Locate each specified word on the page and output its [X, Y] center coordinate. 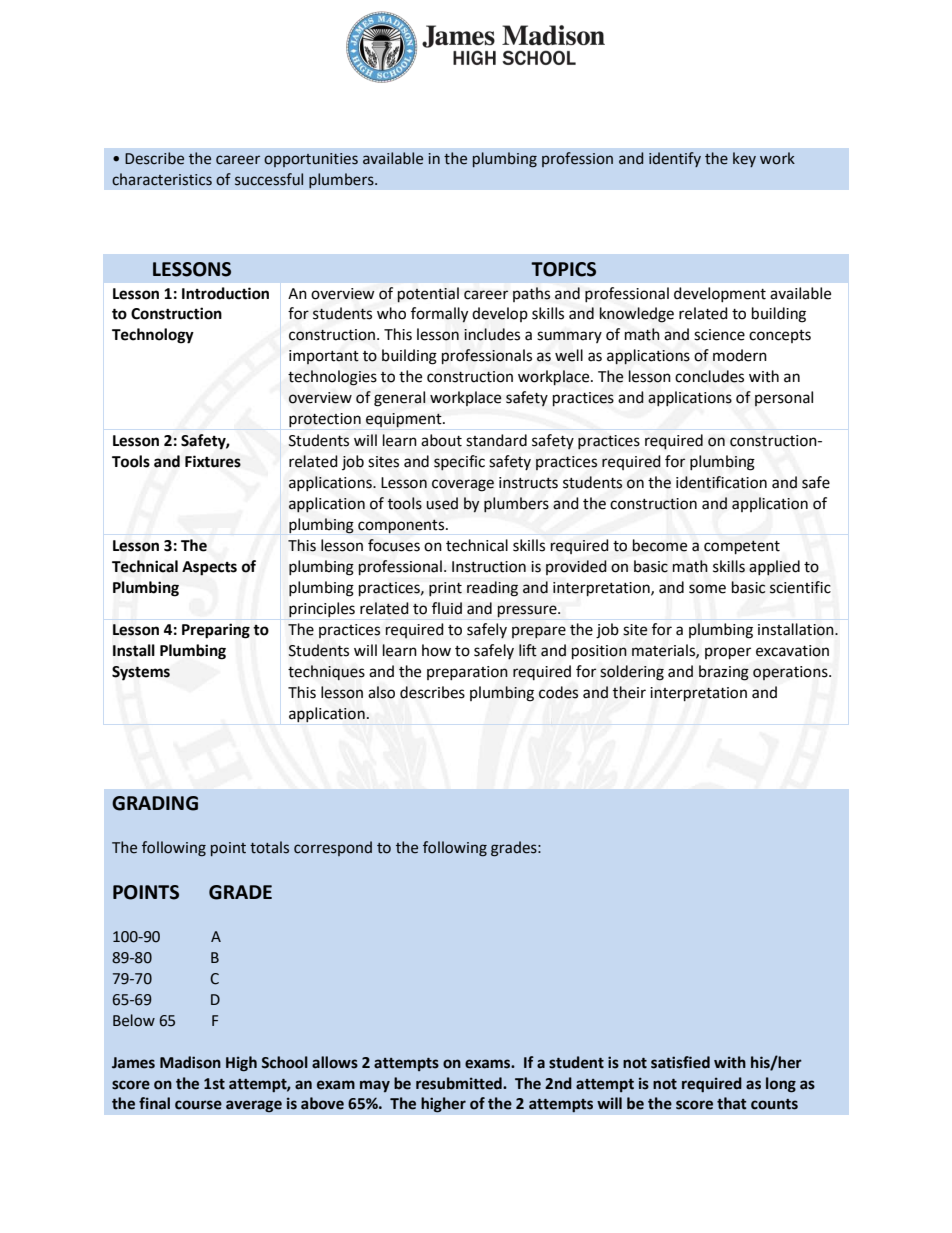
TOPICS [563, 269]
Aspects [209, 568]
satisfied [680, 1062]
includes [492, 334]
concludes [709, 376]
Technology [153, 336]
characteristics [162, 179]
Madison [190, 1062]
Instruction [489, 567]
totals [269, 847]
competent [742, 547]
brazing [724, 673]
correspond [333, 848]
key [744, 159]
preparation [467, 673]
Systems [141, 673]
